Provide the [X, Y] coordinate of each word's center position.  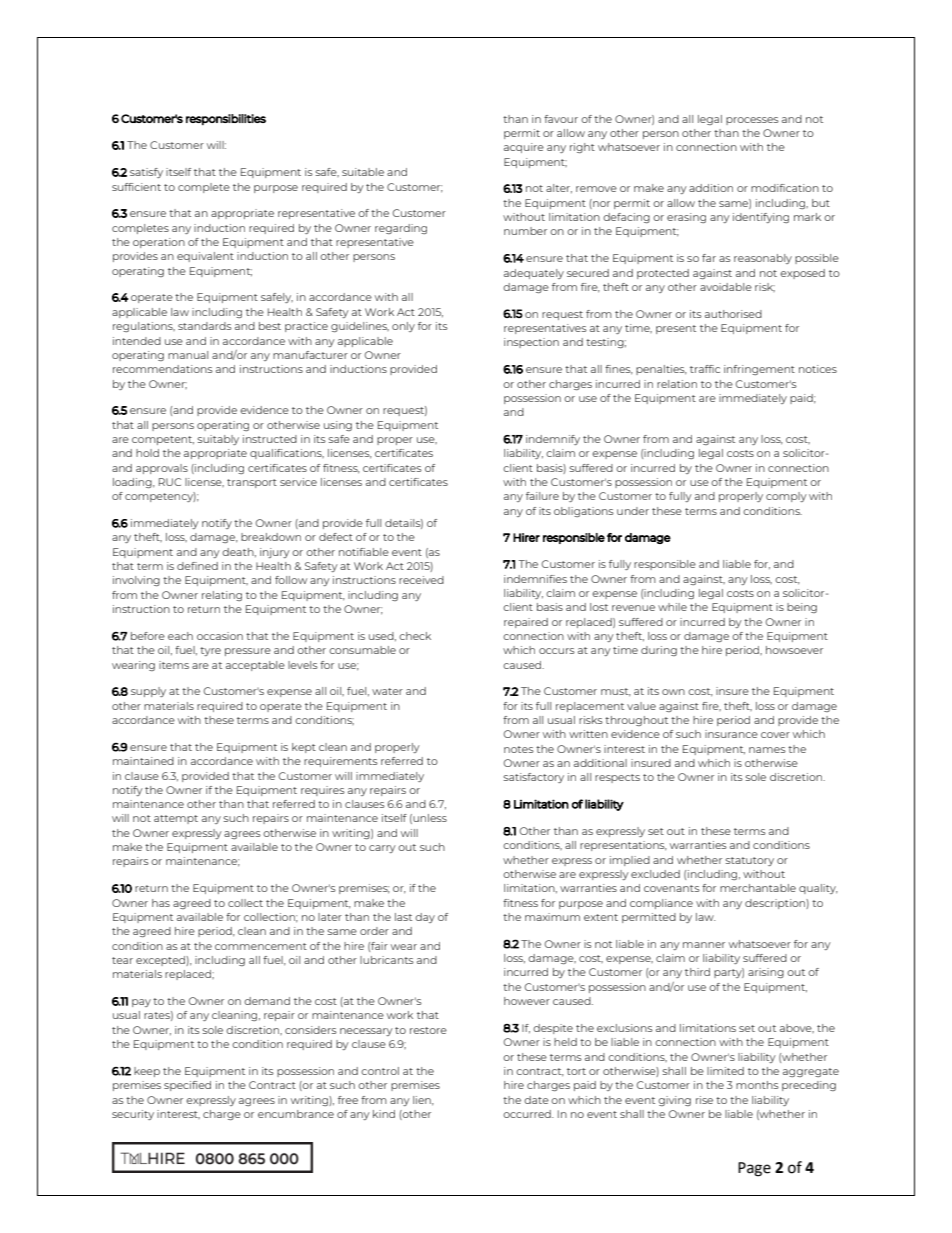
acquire [524, 148]
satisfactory [533, 778]
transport [252, 483]
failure [542, 496]
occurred [528, 1114]
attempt [176, 819]
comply [786, 497]
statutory [749, 861]
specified [187, 1086]
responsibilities [226, 119]
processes [752, 121]
